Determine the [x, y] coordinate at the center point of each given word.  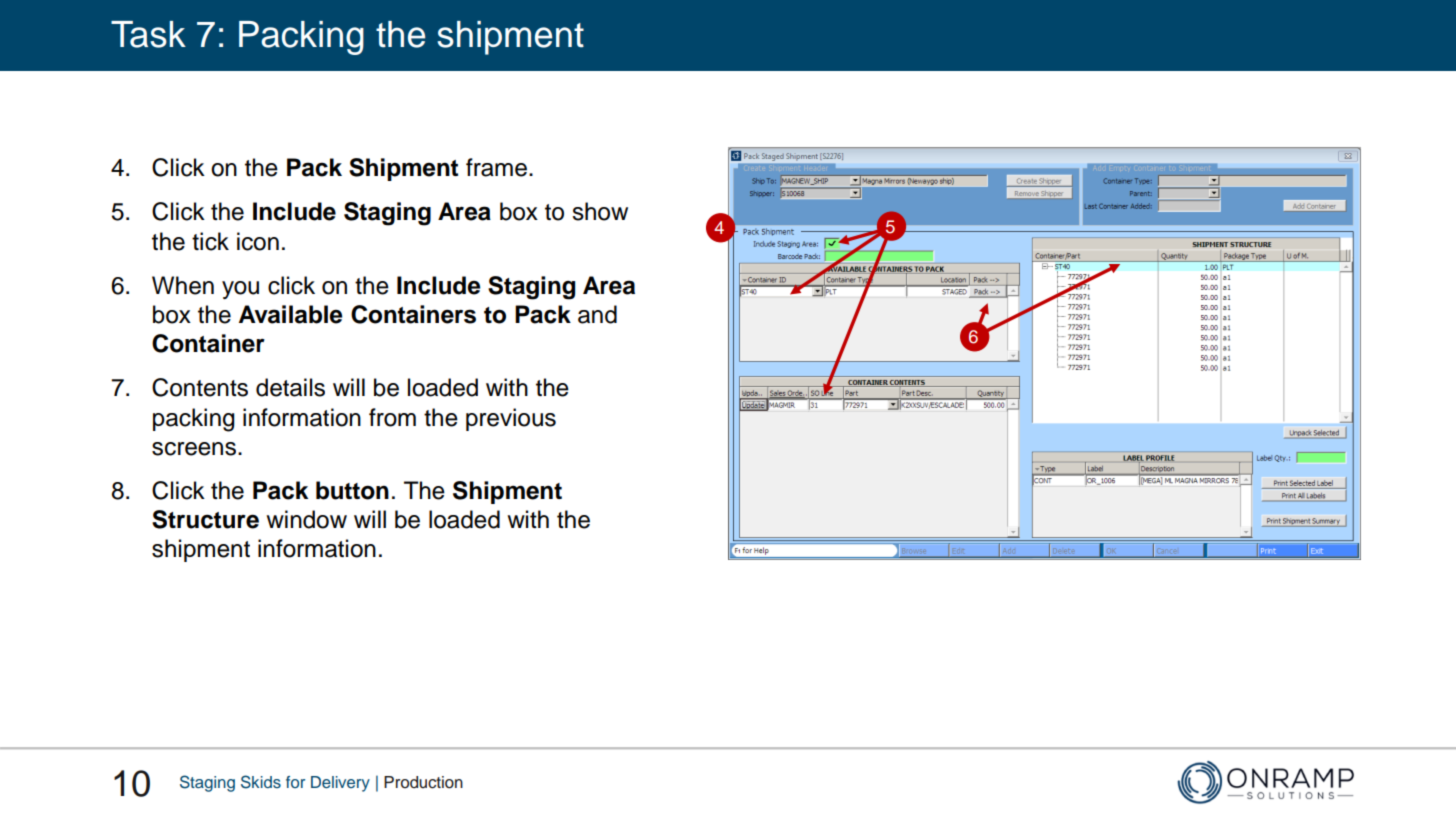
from [392, 417]
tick [210, 241]
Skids [261, 782]
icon [258, 241]
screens [194, 449]
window [306, 519]
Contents [200, 387]
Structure [205, 519]
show [600, 211]
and [597, 314]
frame [496, 167]
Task [148, 34]
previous [511, 419]
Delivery [340, 784]
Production [423, 782]
